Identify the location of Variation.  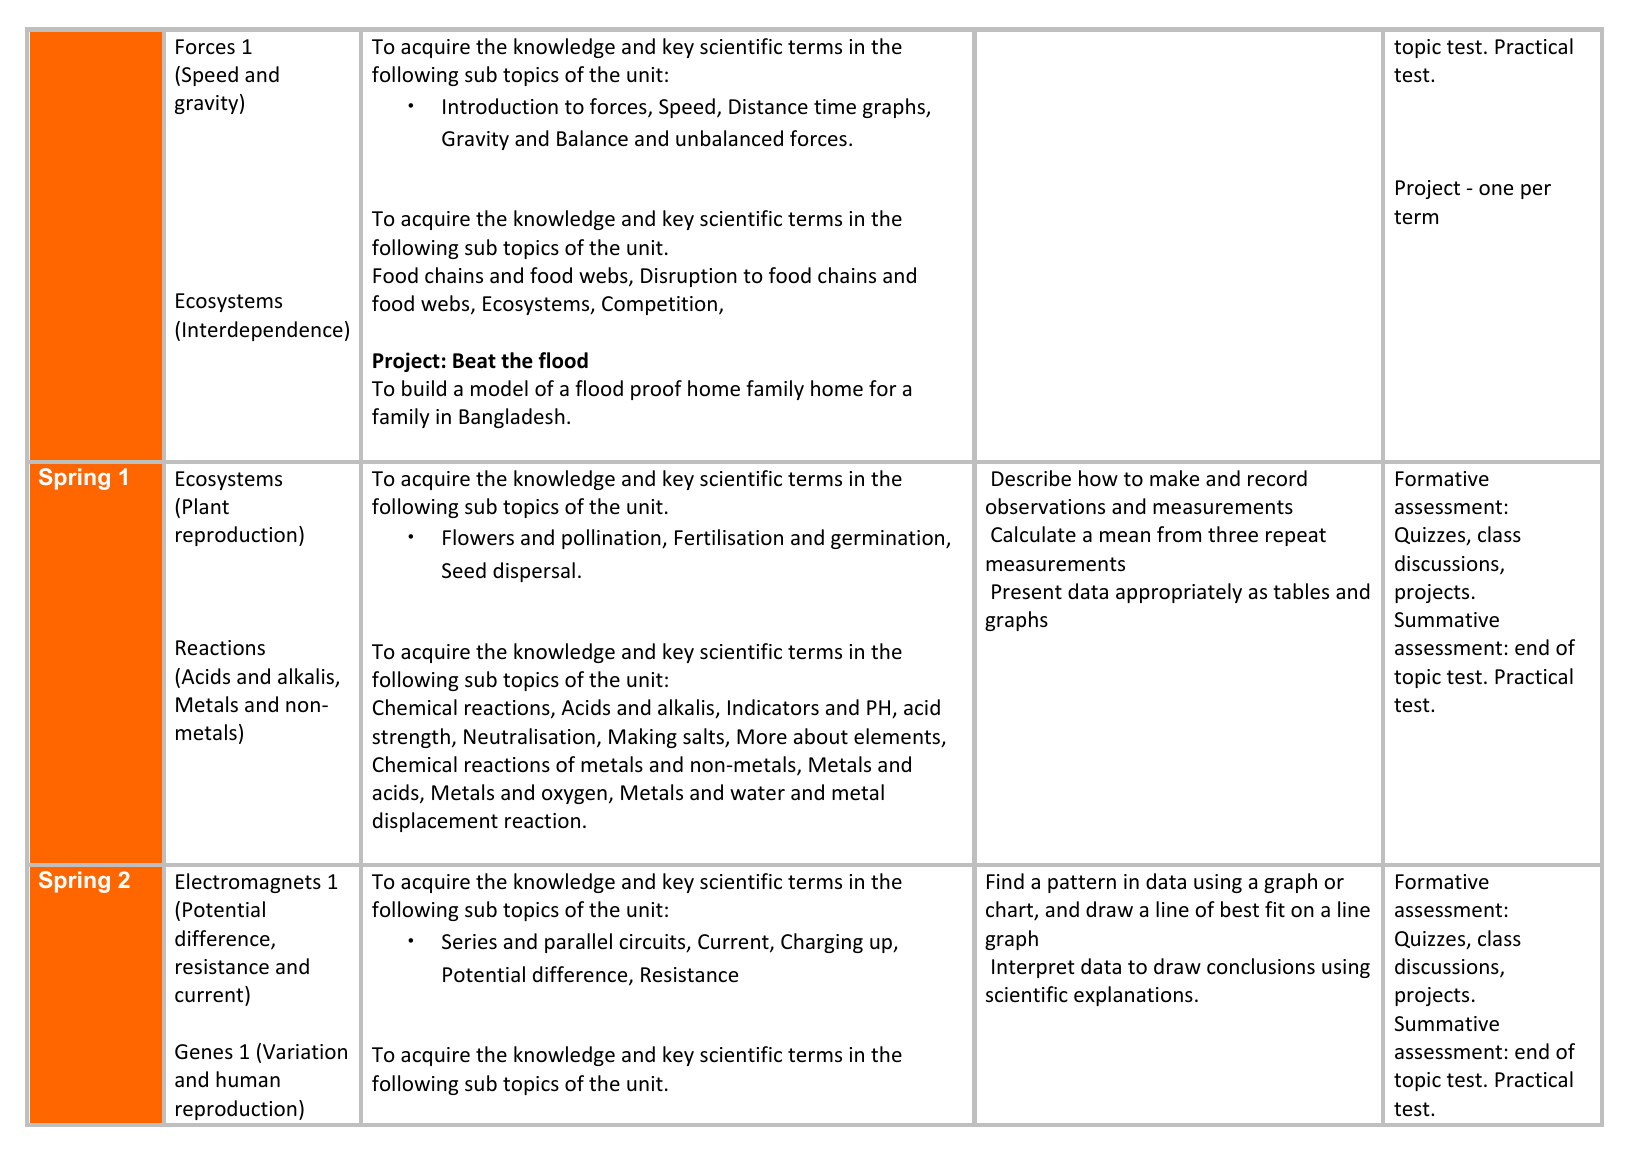
(305, 1052).
